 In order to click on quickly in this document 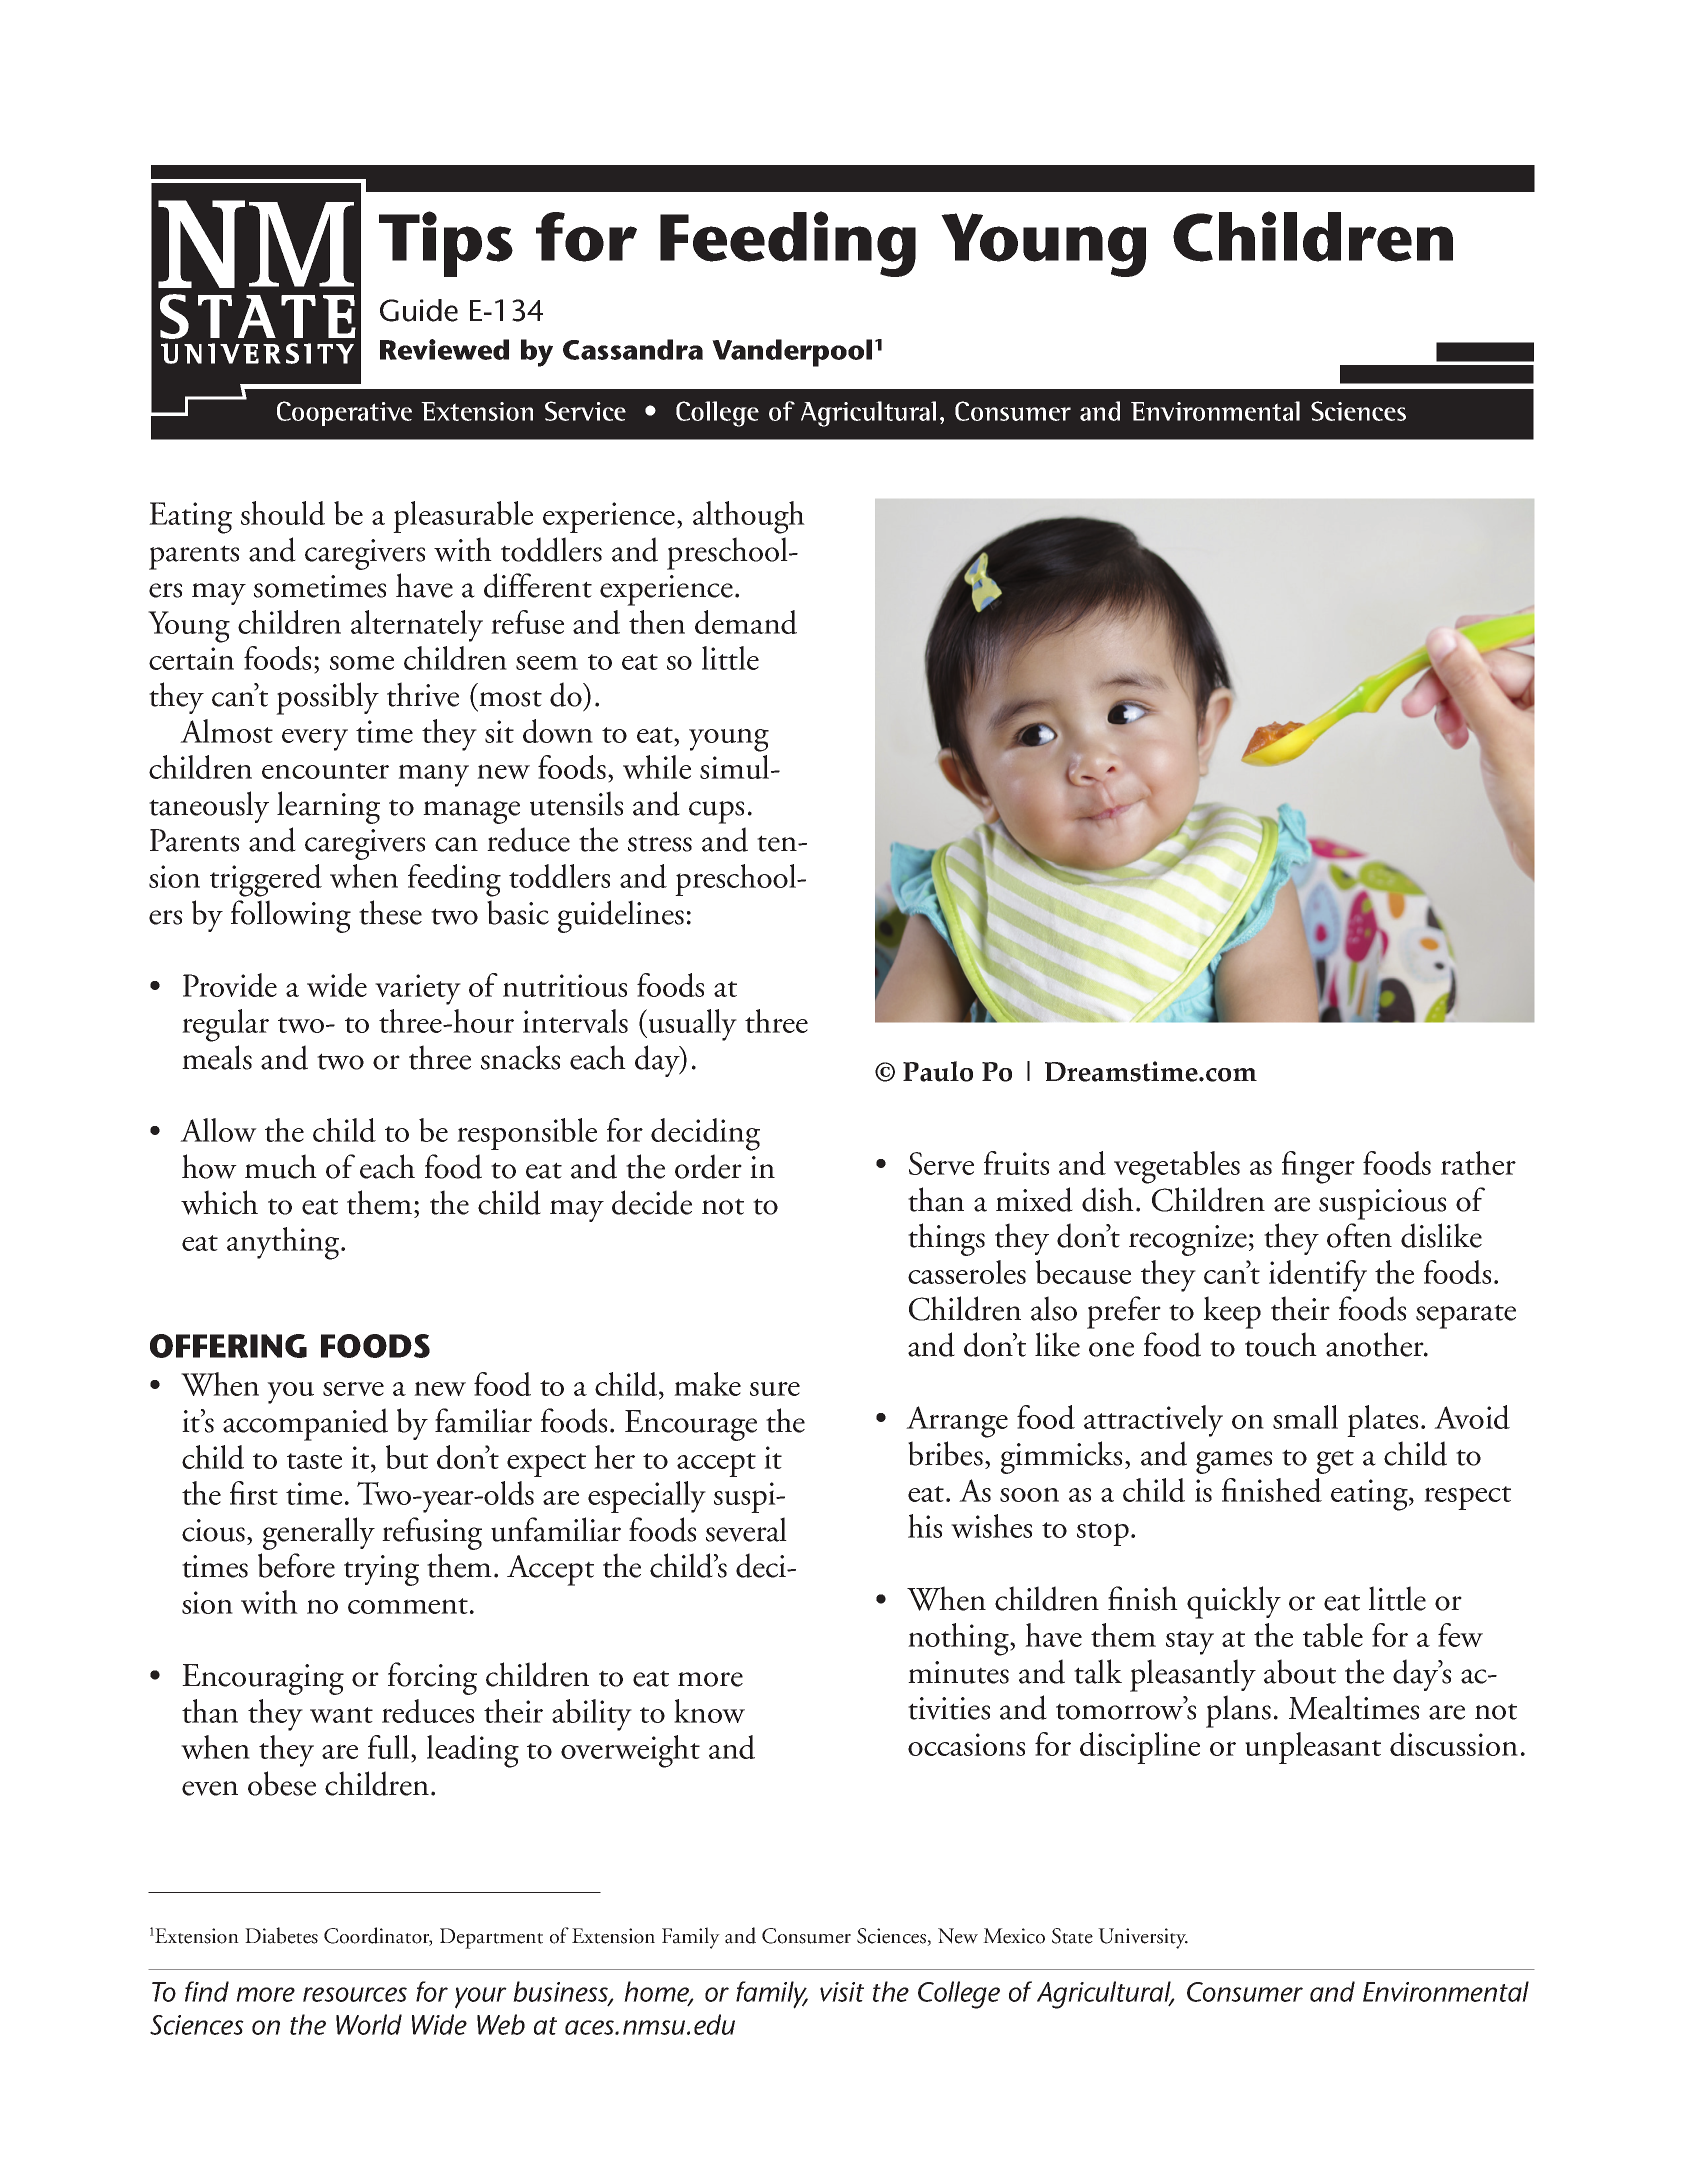, I will do `click(1234, 1602)`.
